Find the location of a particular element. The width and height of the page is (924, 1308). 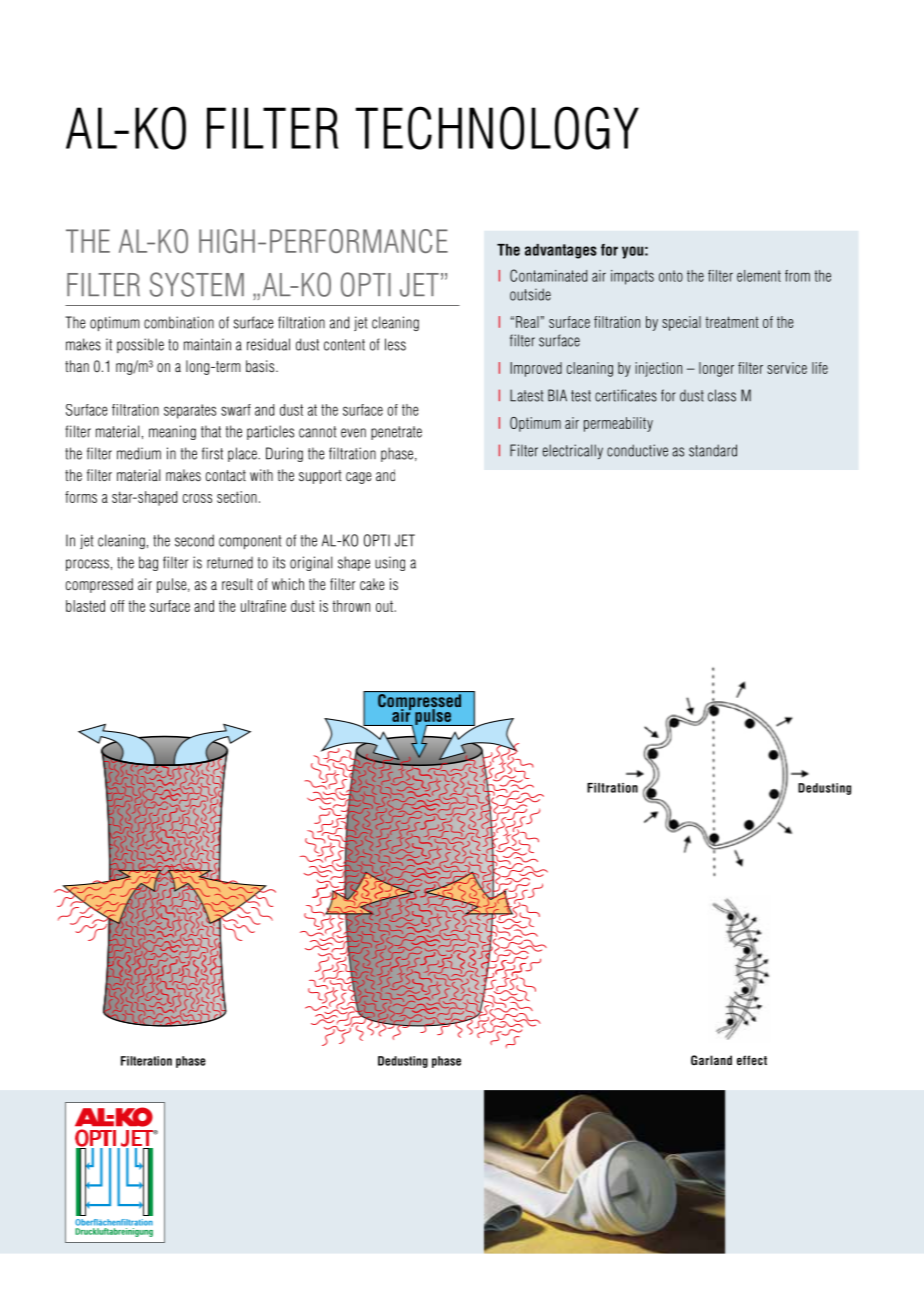

standard is located at coordinates (713, 450).
